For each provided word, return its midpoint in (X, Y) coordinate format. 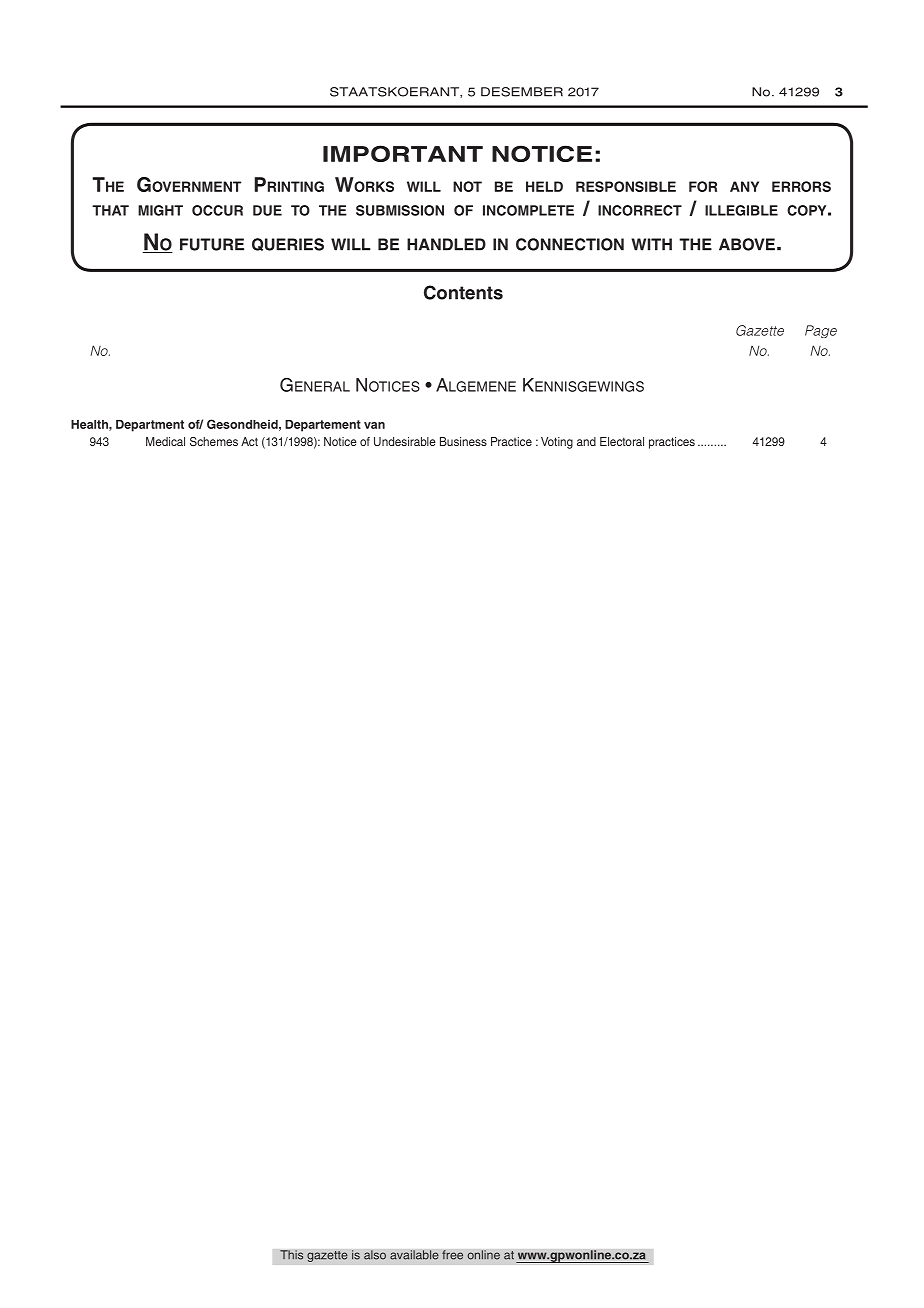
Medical (165, 441)
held (544, 186)
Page (821, 331)
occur (217, 210)
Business (463, 441)
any (744, 186)
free (452, 1255)
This (292, 1255)
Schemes (214, 441)
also (375, 1255)
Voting (557, 443)
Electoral (622, 441)
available (414, 1255)
